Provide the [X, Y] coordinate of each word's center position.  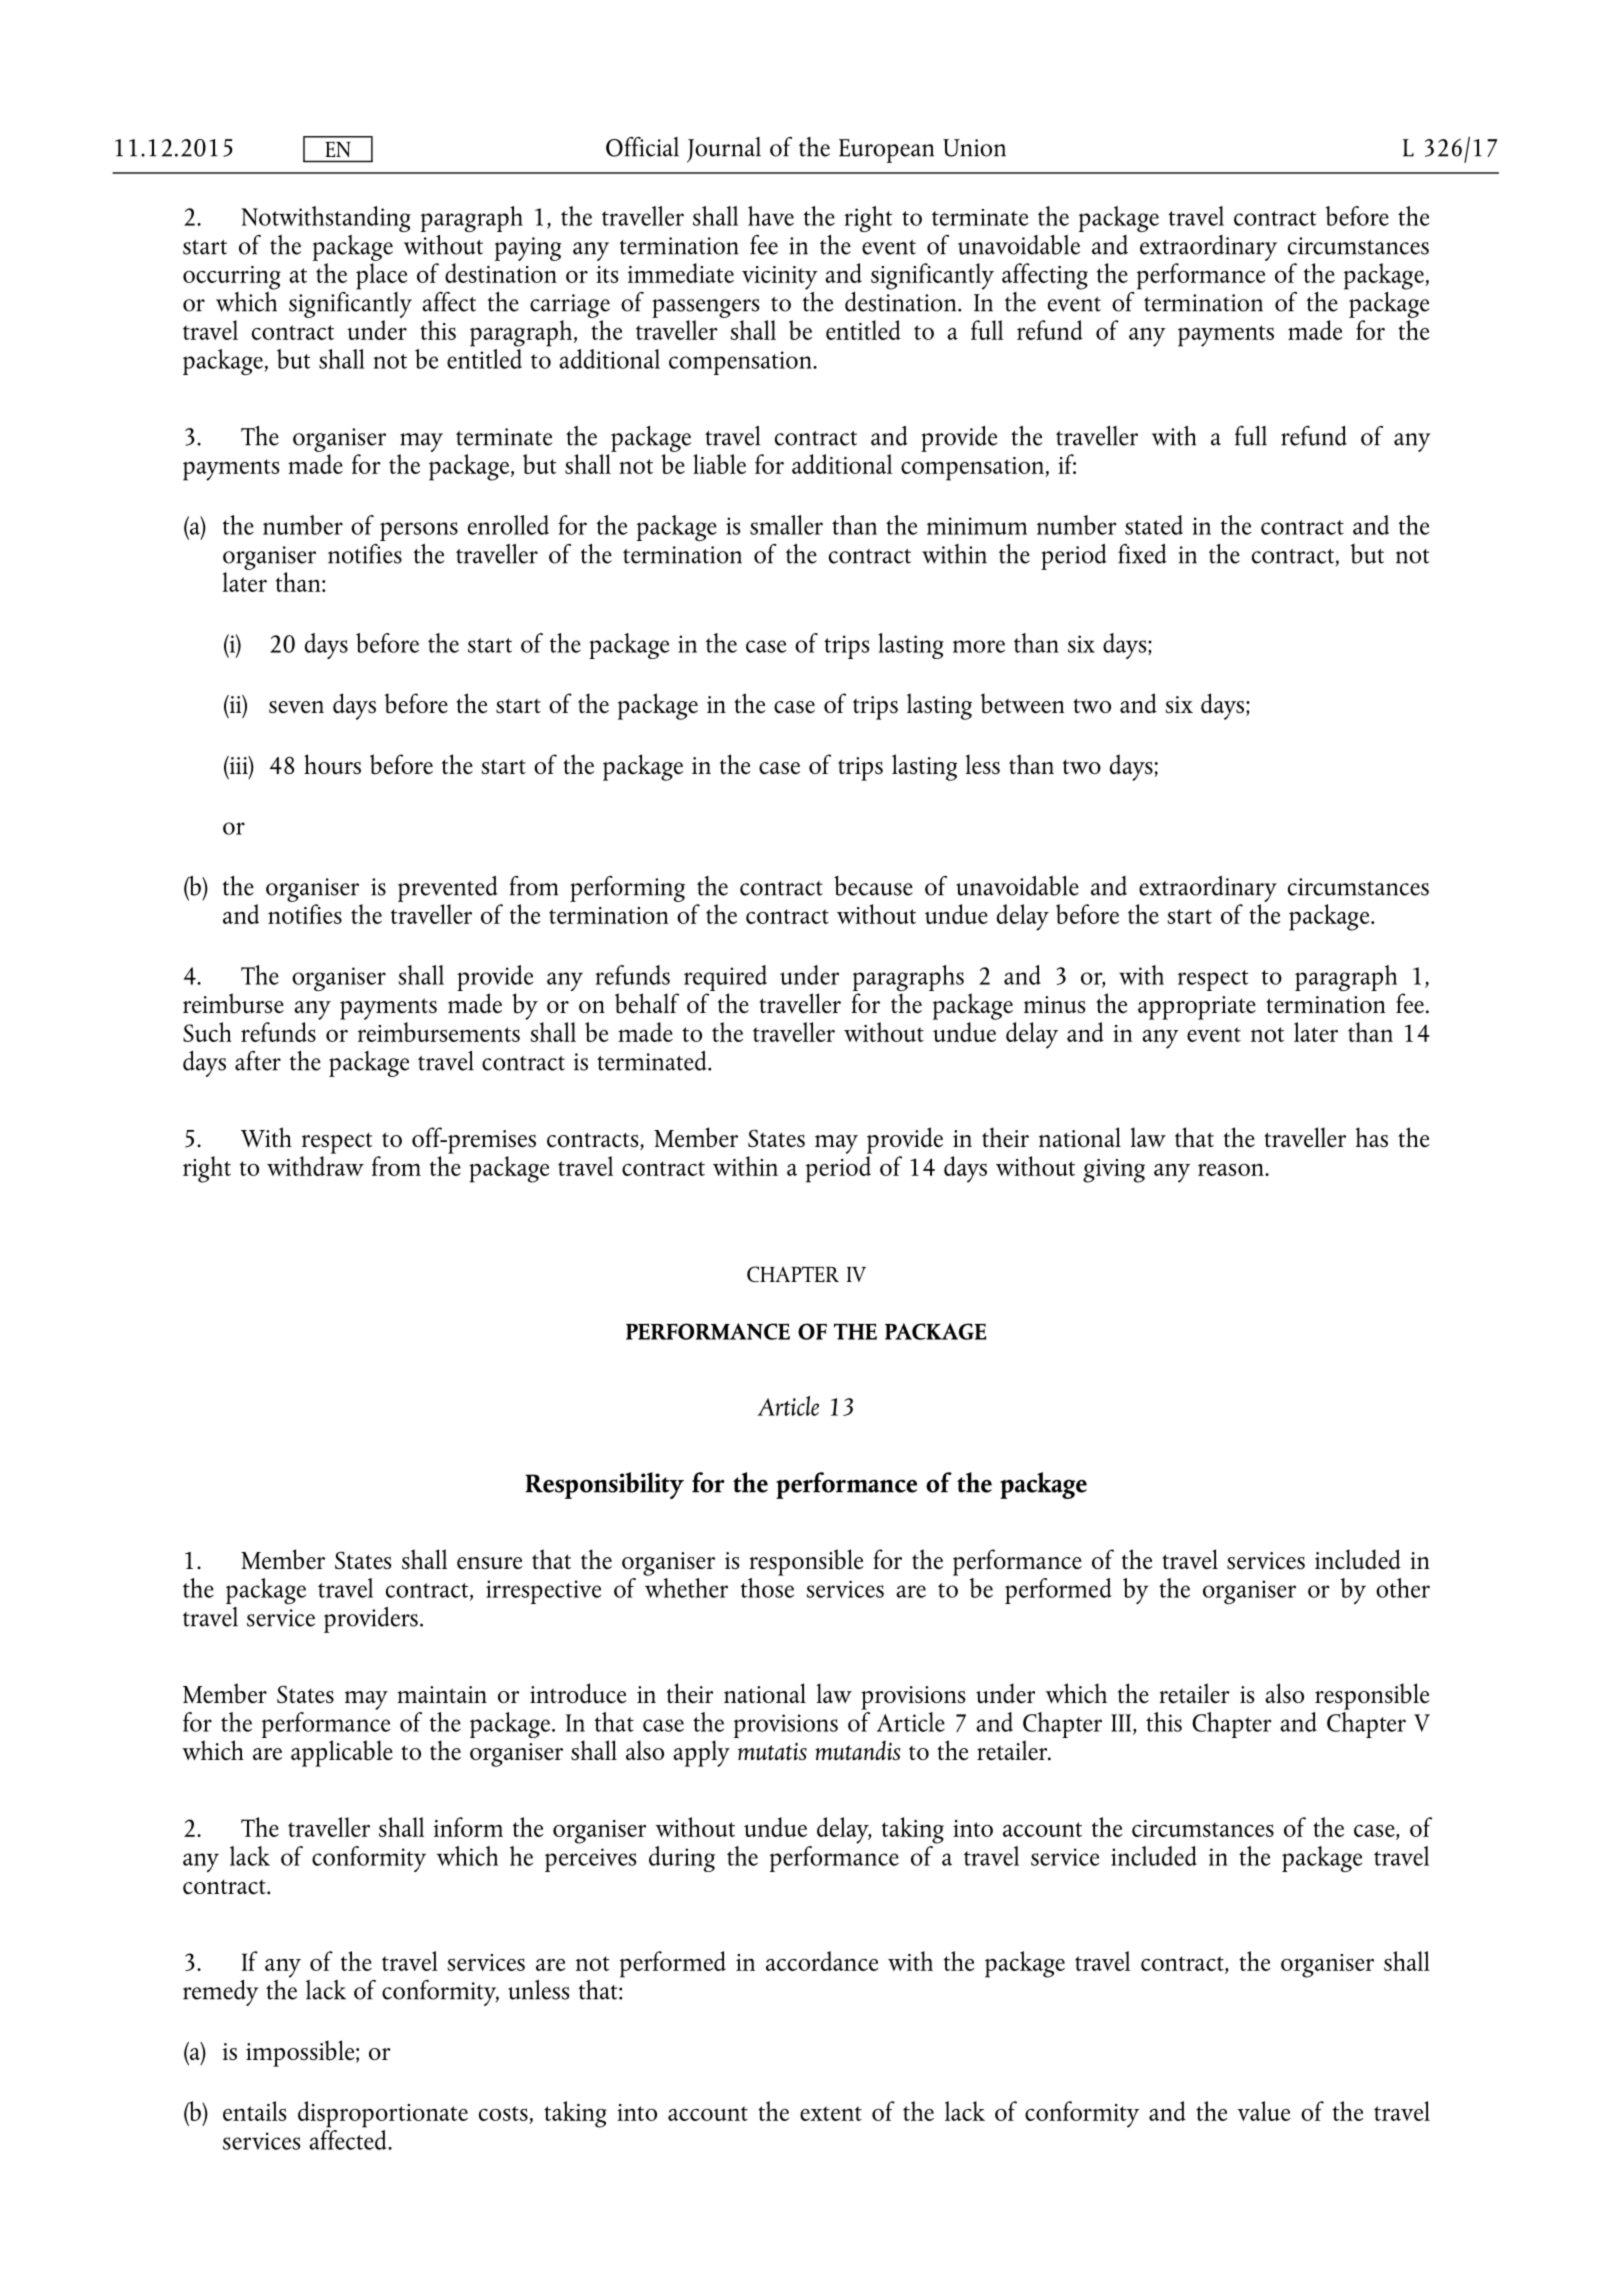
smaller [786, 525]
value [1264, 2111]
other [1403, 1588]
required [725, 978]
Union [974, 148]
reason [1232, 1169]
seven [296, 707]
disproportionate [383, 2114]
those [767, 1586]
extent [831, 2113]
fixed [1142, 554]
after [258, 1061]
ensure [490, 1563]
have [771, 216]
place [382, 276]
